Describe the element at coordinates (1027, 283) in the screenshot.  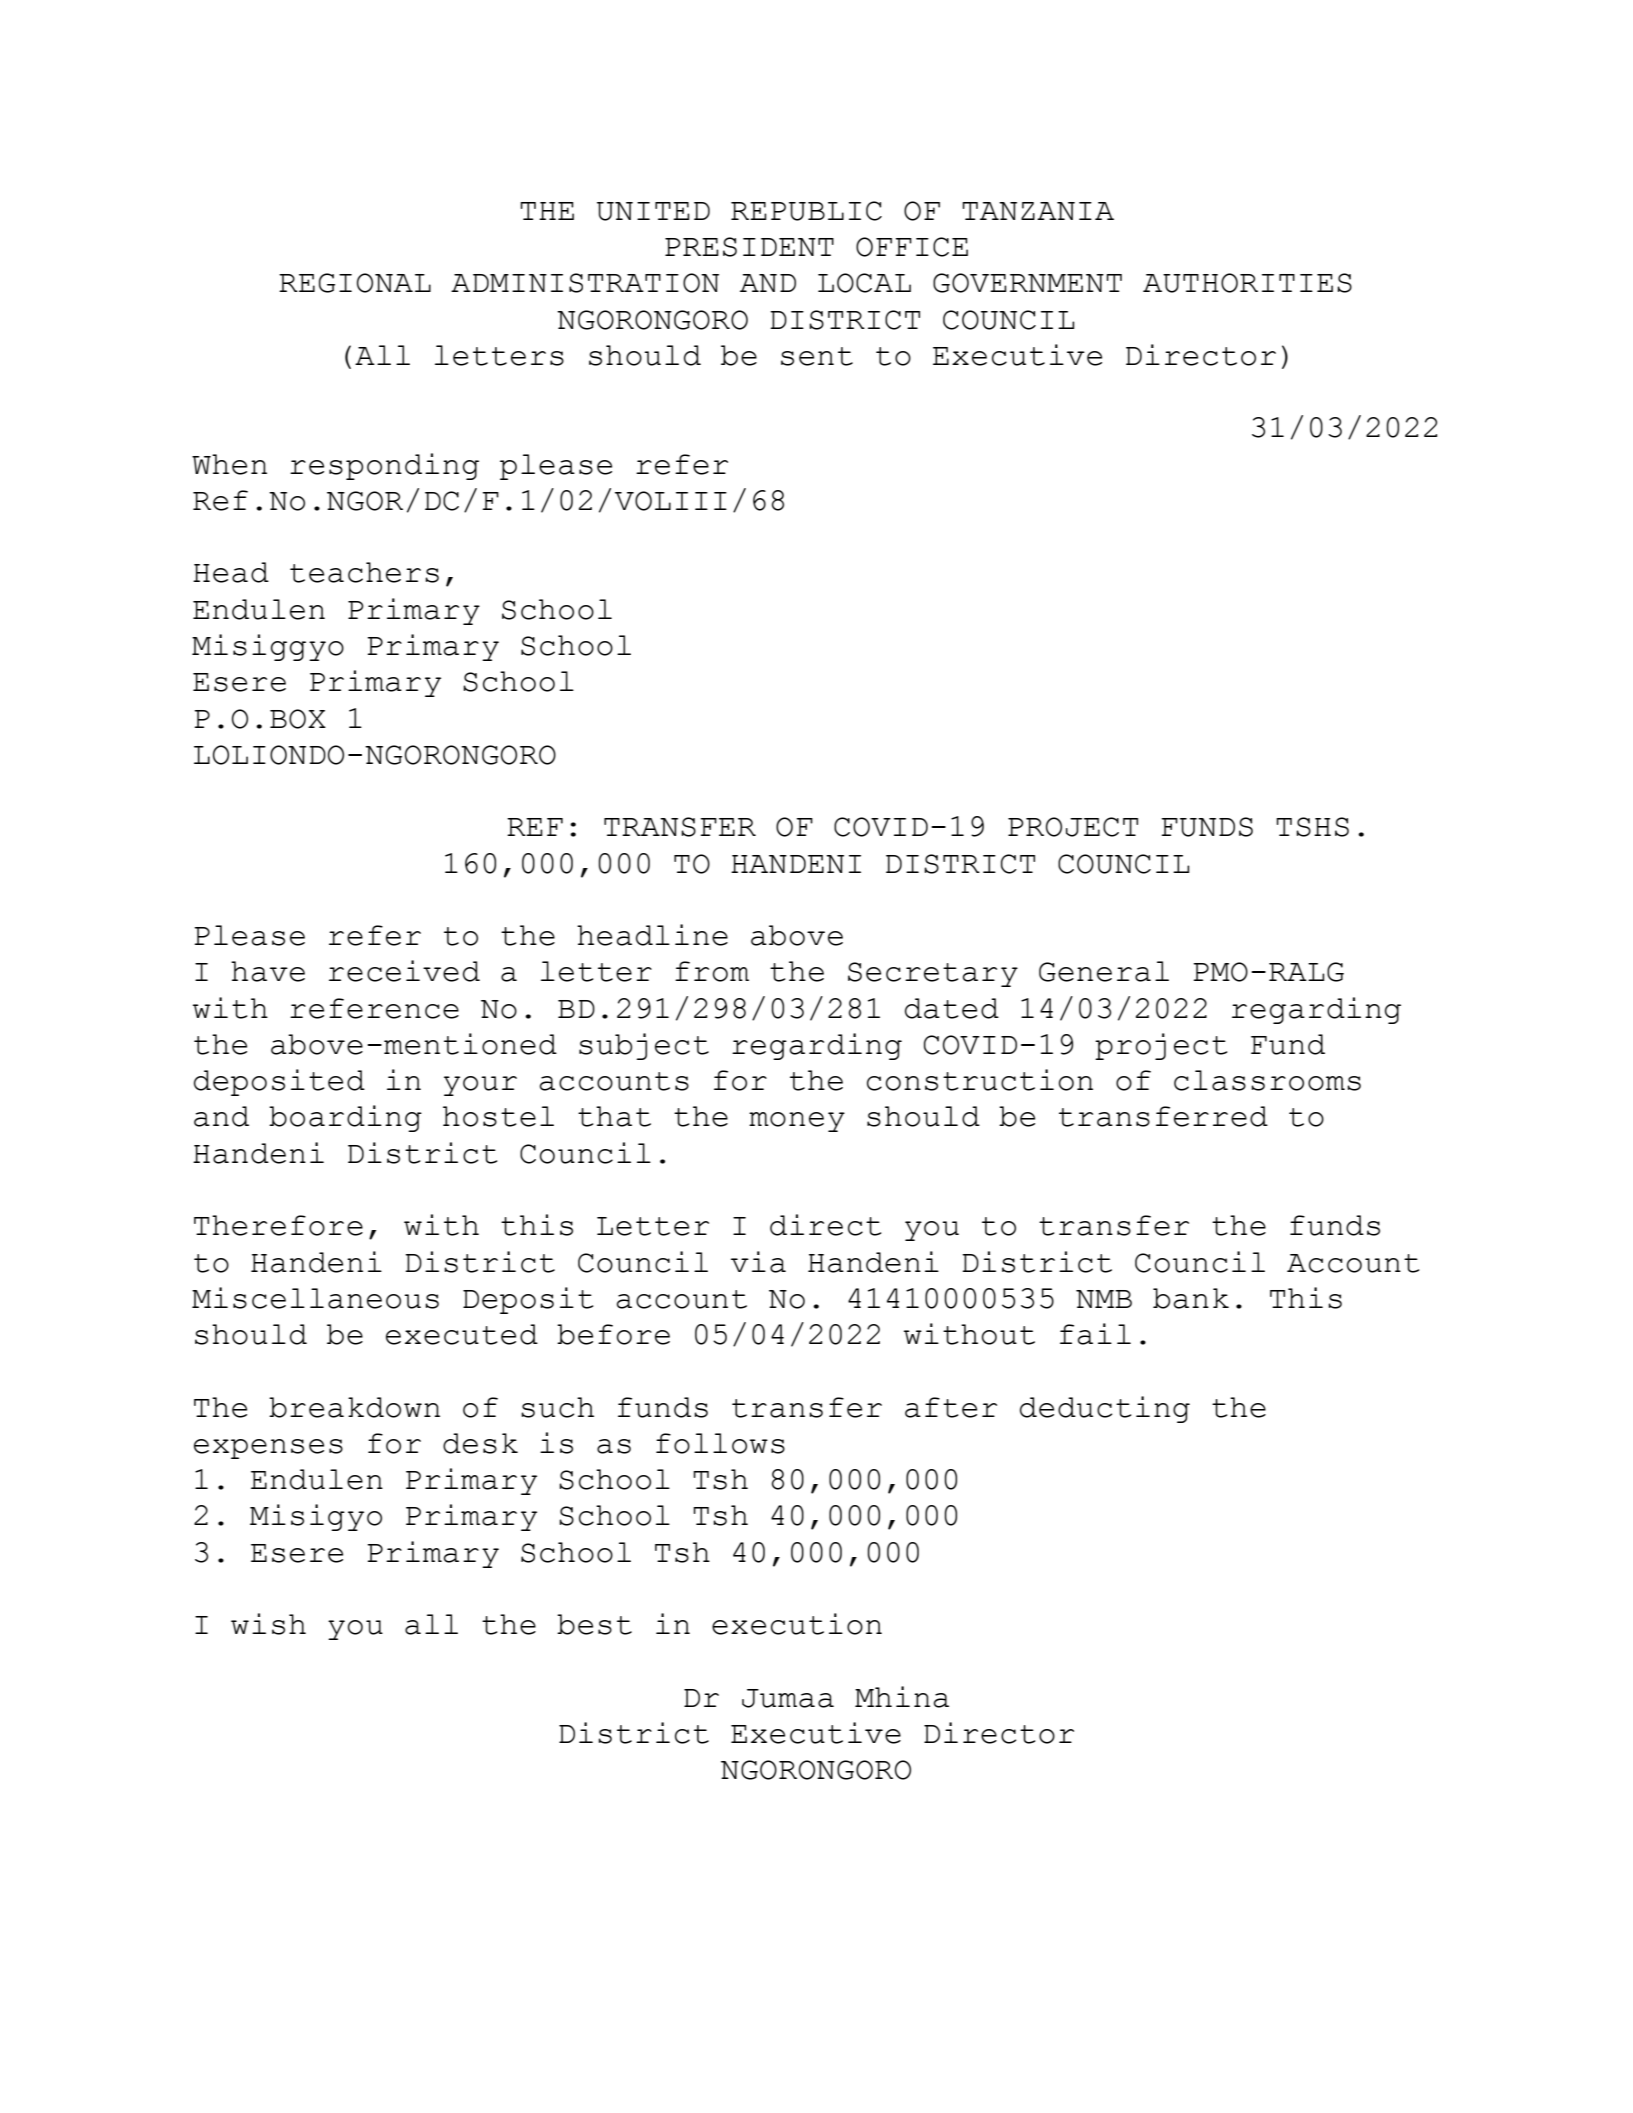
I see `GOVERNMENT` at that location.
